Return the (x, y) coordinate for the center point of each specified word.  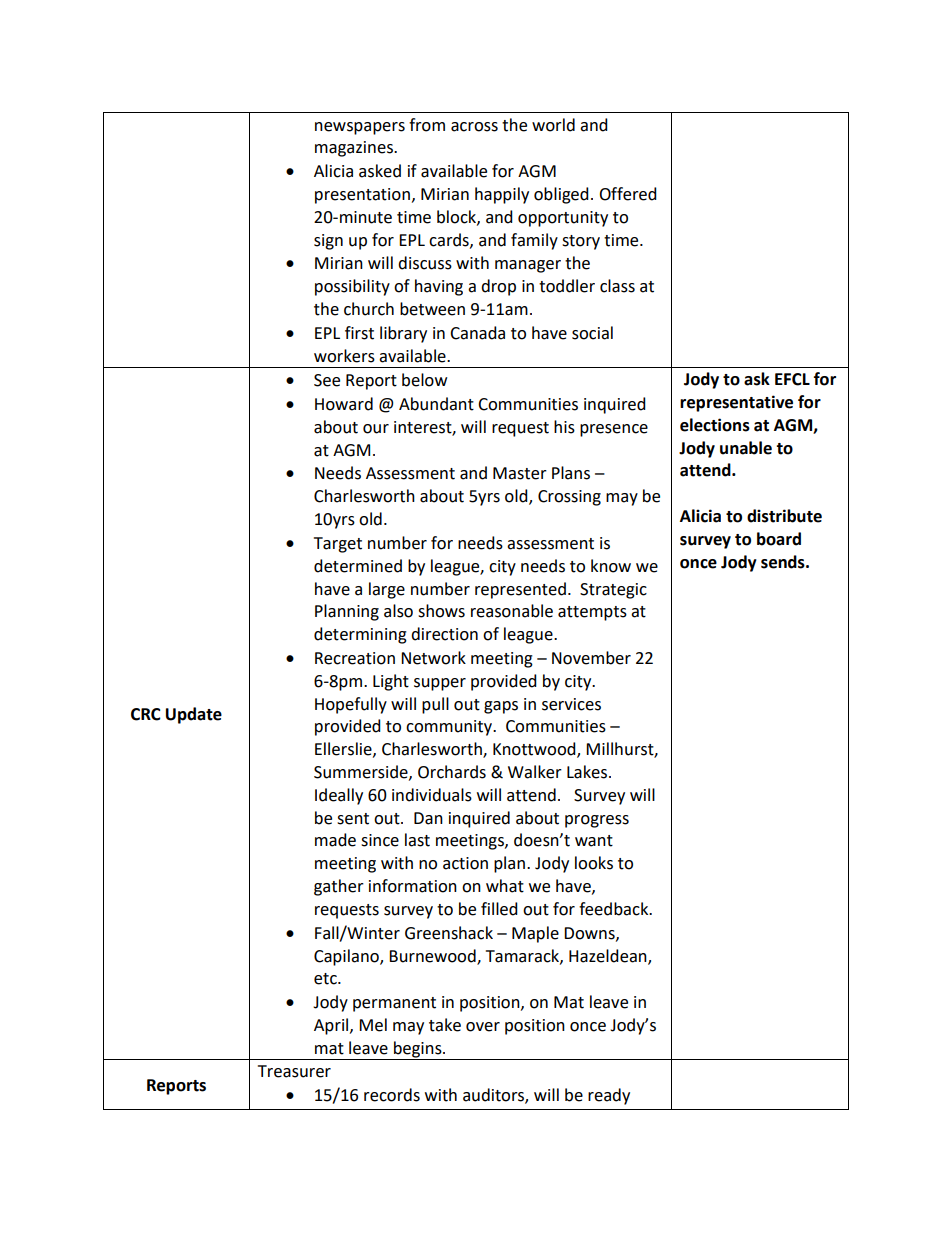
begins (419, 1049)
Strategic (613, 591)
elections (715, 425)
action (465, 863)
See (327, 380)
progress (597, 821)
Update (194, 715)
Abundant (436, 404)
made (335, 840)
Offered (628, 194)
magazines (355, 149)
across (474, 127)
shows (441, 611)
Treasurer (294, 1071)
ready (609, 1096)
